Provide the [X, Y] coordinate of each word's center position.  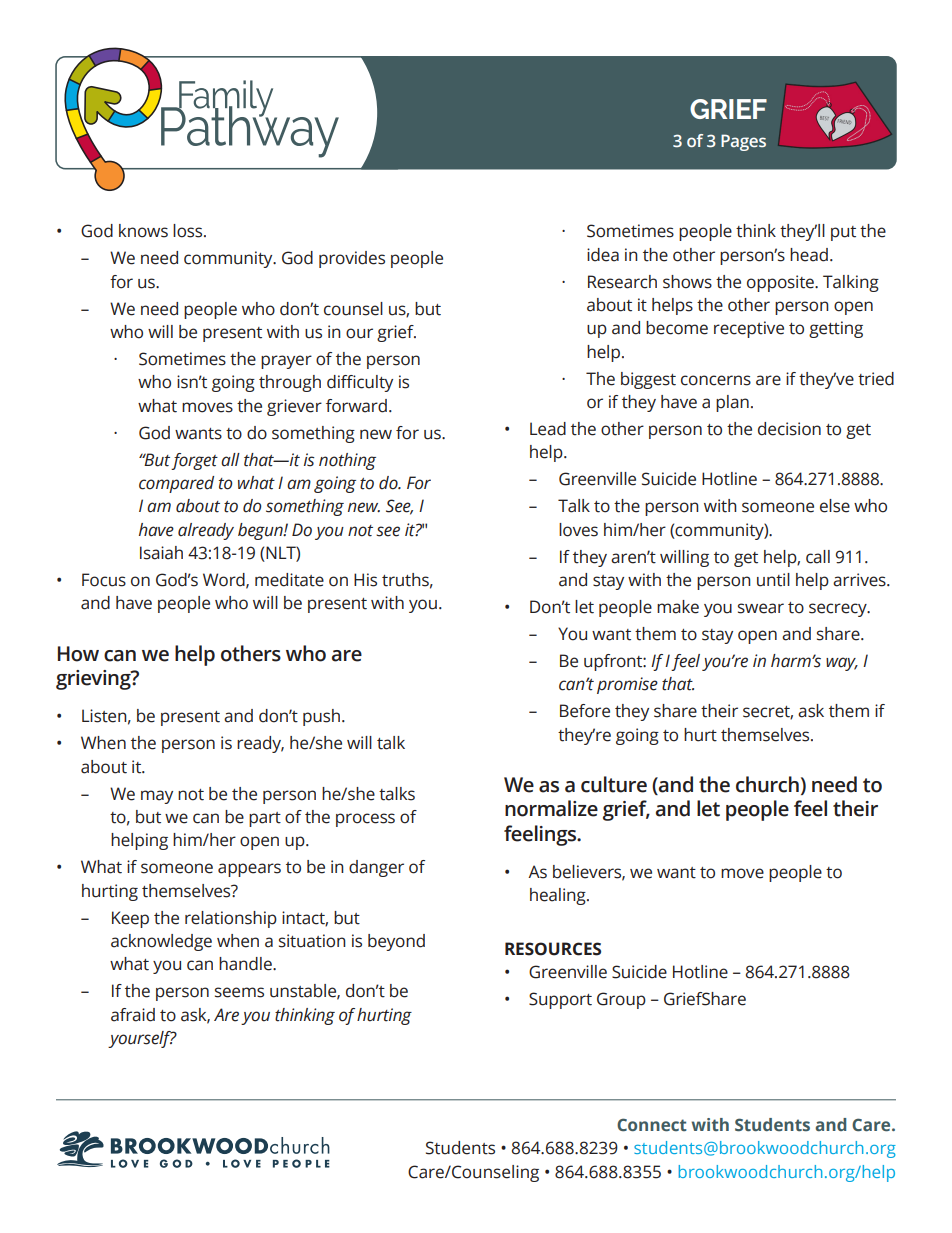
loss [189, 231]
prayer [286, 362]
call [818, 557]
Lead [548, 429]
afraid [133, 1015]
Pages [743, 142]
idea [603, 255]
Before [585, 711]
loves [578, 530]
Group [621, 1000]
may [157, 797]
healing [559, 896]
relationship [231, 919]
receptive [749, 329]
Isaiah [161, 553]
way [842, 664]
